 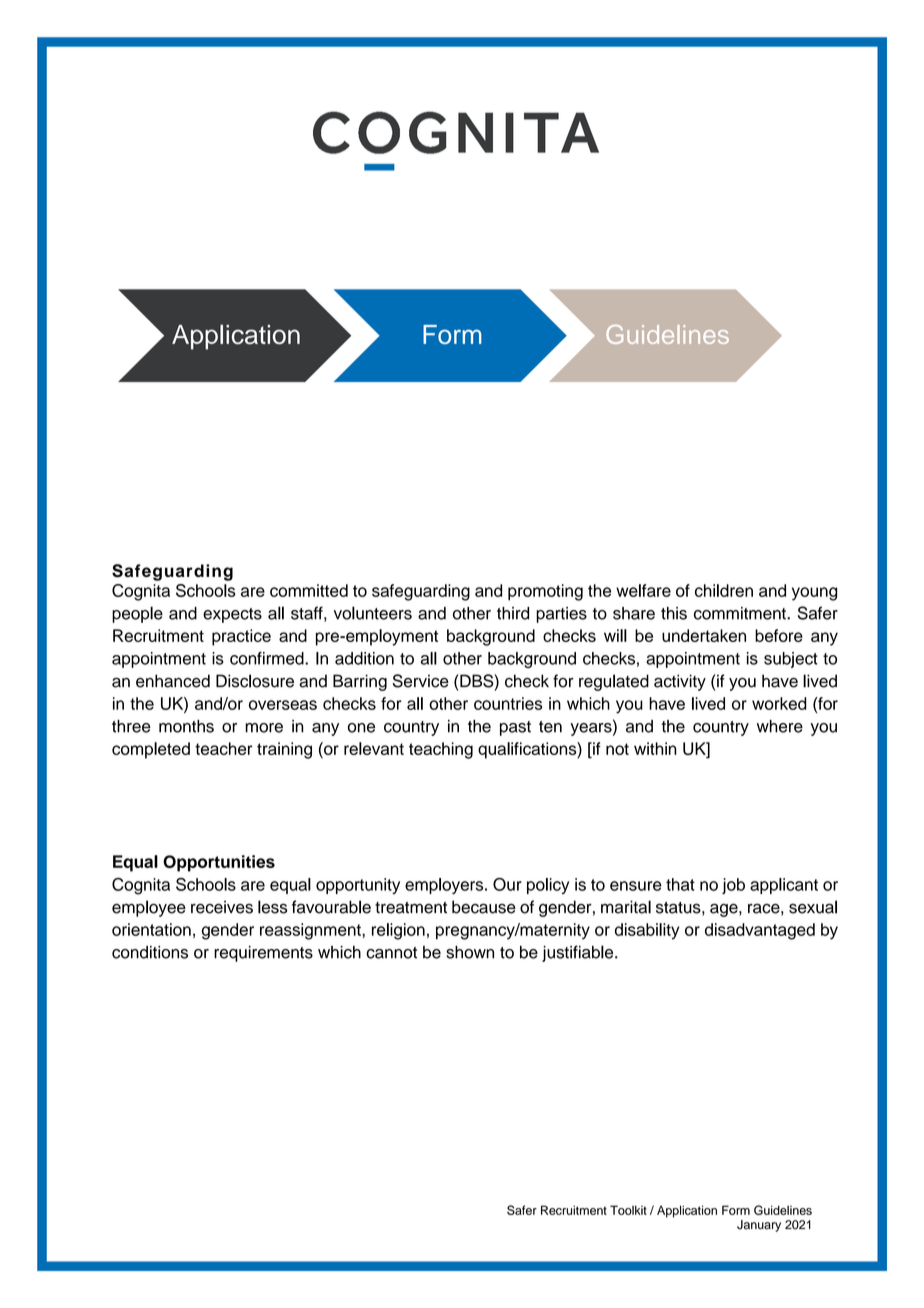 I want to click on Opportunities, so click(x=219, y=863).
